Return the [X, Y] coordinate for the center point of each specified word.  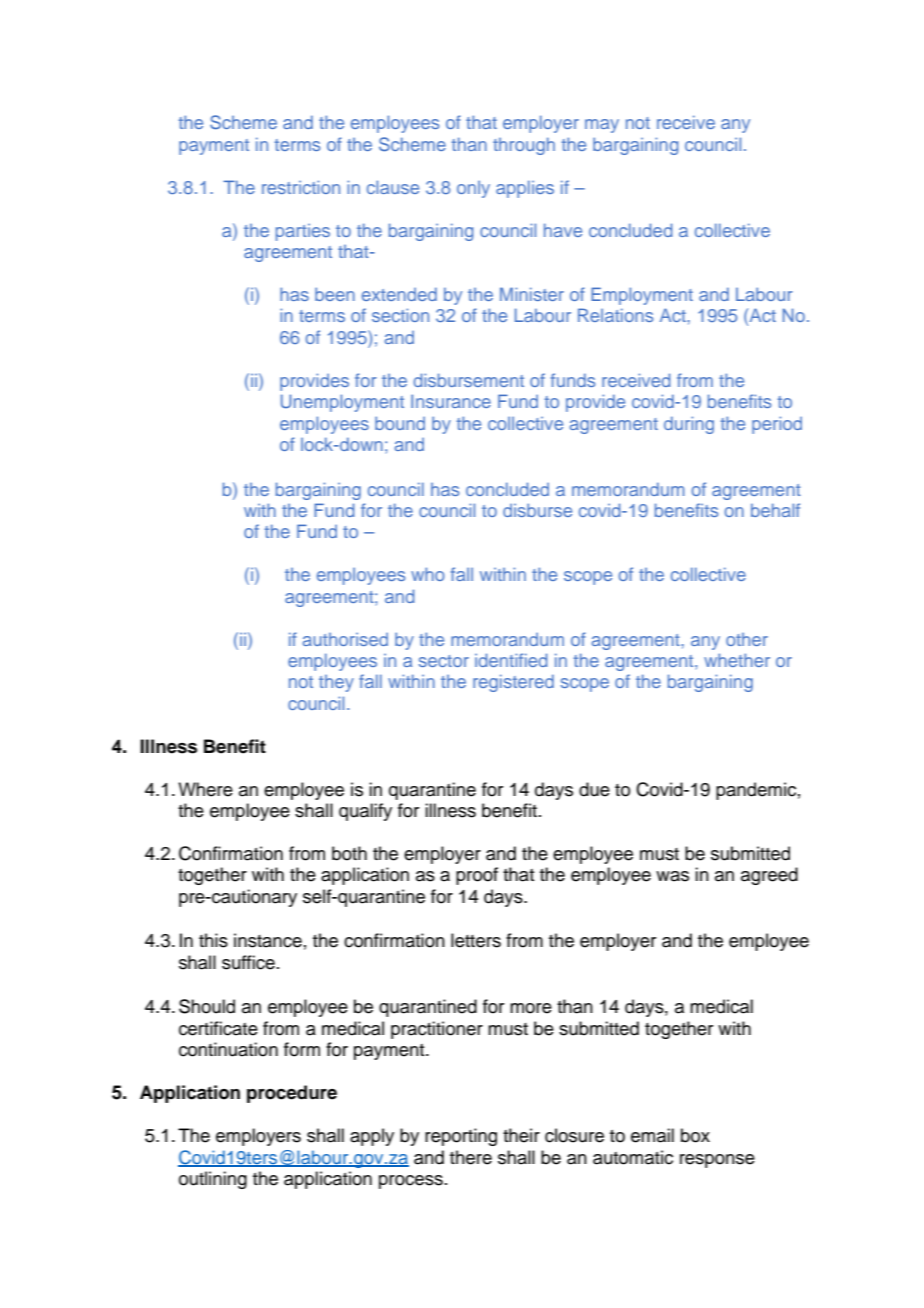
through [524, 146]
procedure [292, 1094]
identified [511, 660]
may [602, 126]
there [471, 1157]
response [717, 1161]
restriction [301, 187]
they [336, 683]
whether [737, 660]
